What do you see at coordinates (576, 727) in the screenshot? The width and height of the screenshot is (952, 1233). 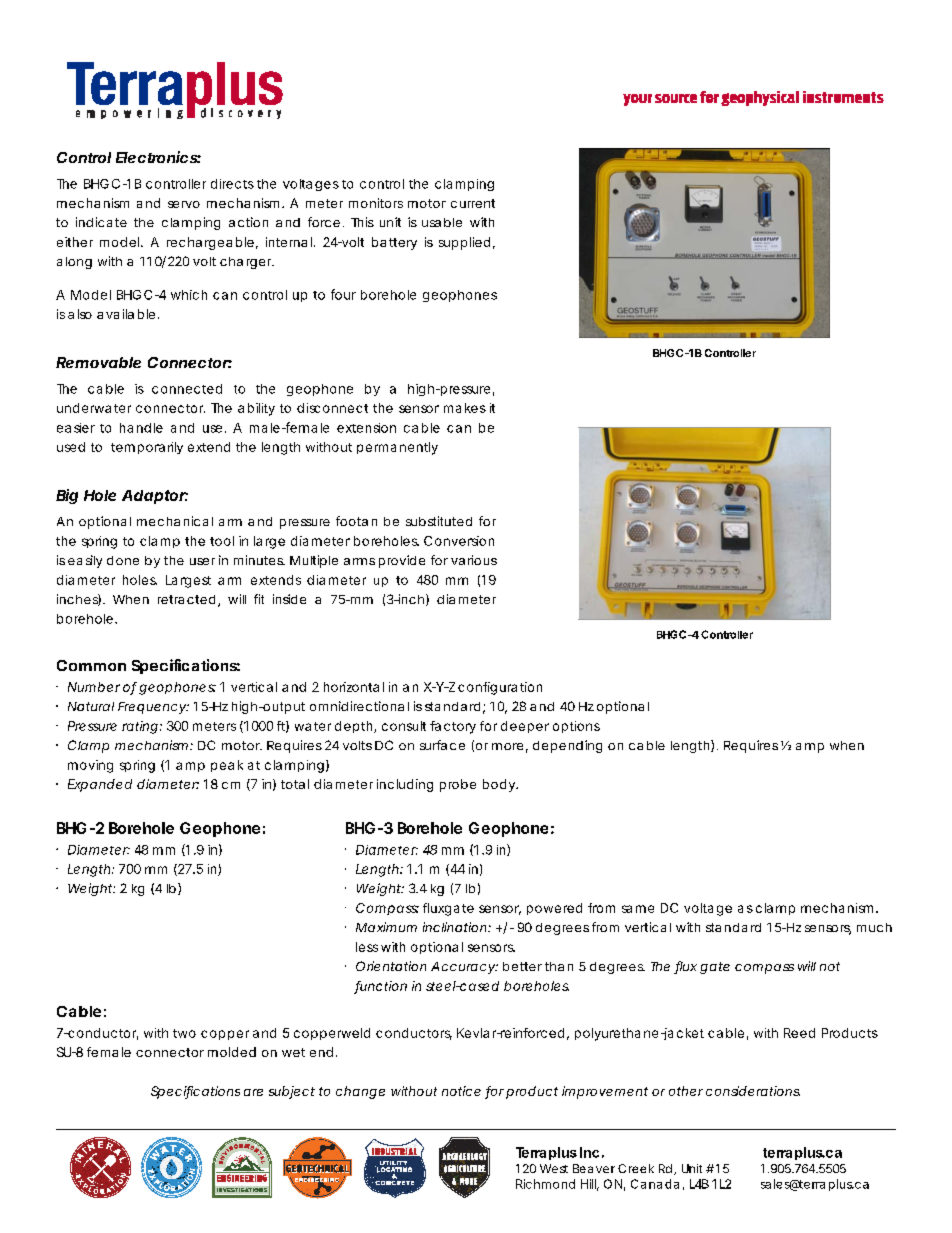 I see `options` at bounding box center [576, 727].
